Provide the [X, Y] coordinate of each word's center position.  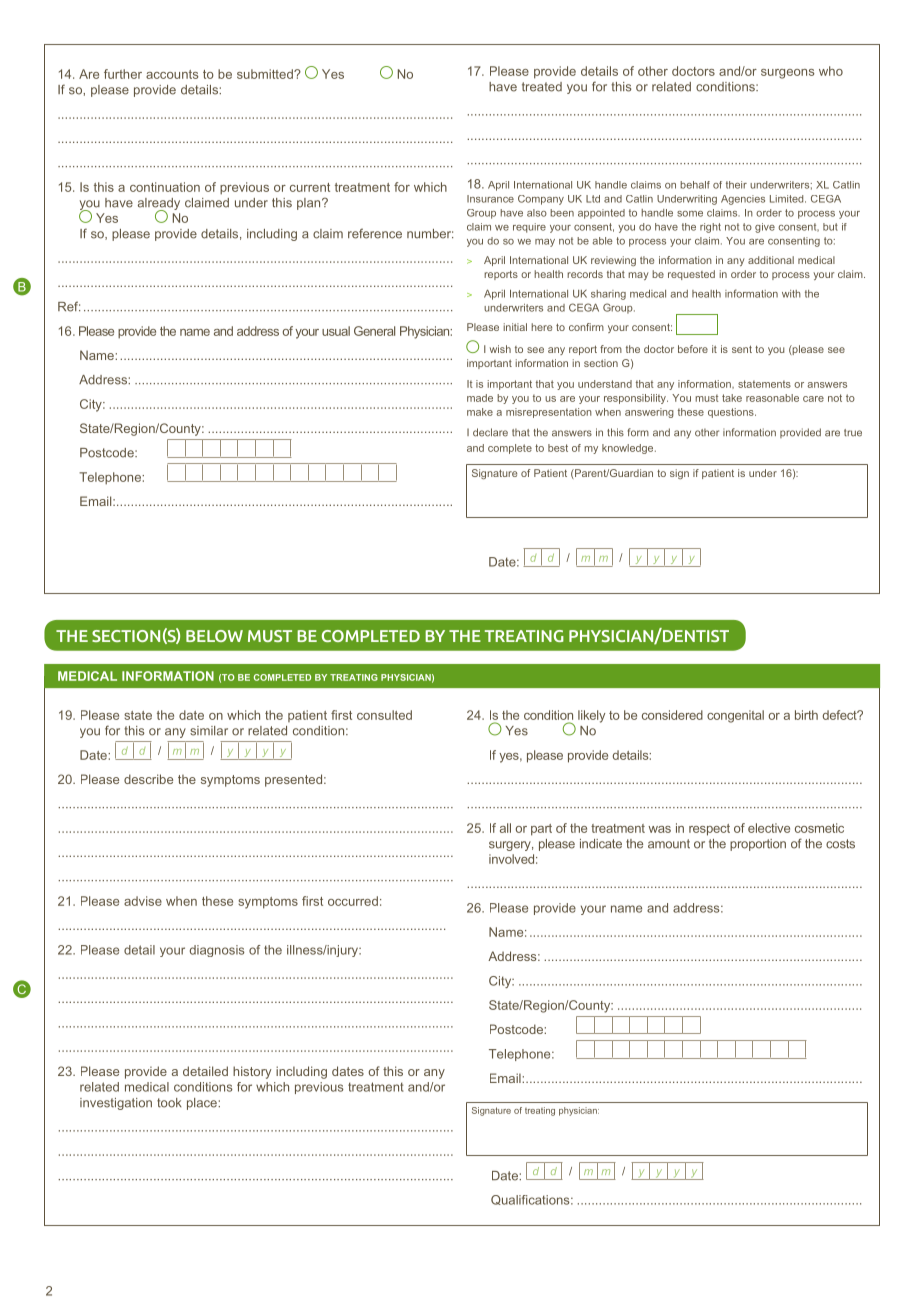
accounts [172, 74]
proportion [758, 845]
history [252, 1072]
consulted [384, 715]
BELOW [214, 636]
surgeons [788, 74]
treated [542, 87]
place [203, 1104]
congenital [735, 716]
